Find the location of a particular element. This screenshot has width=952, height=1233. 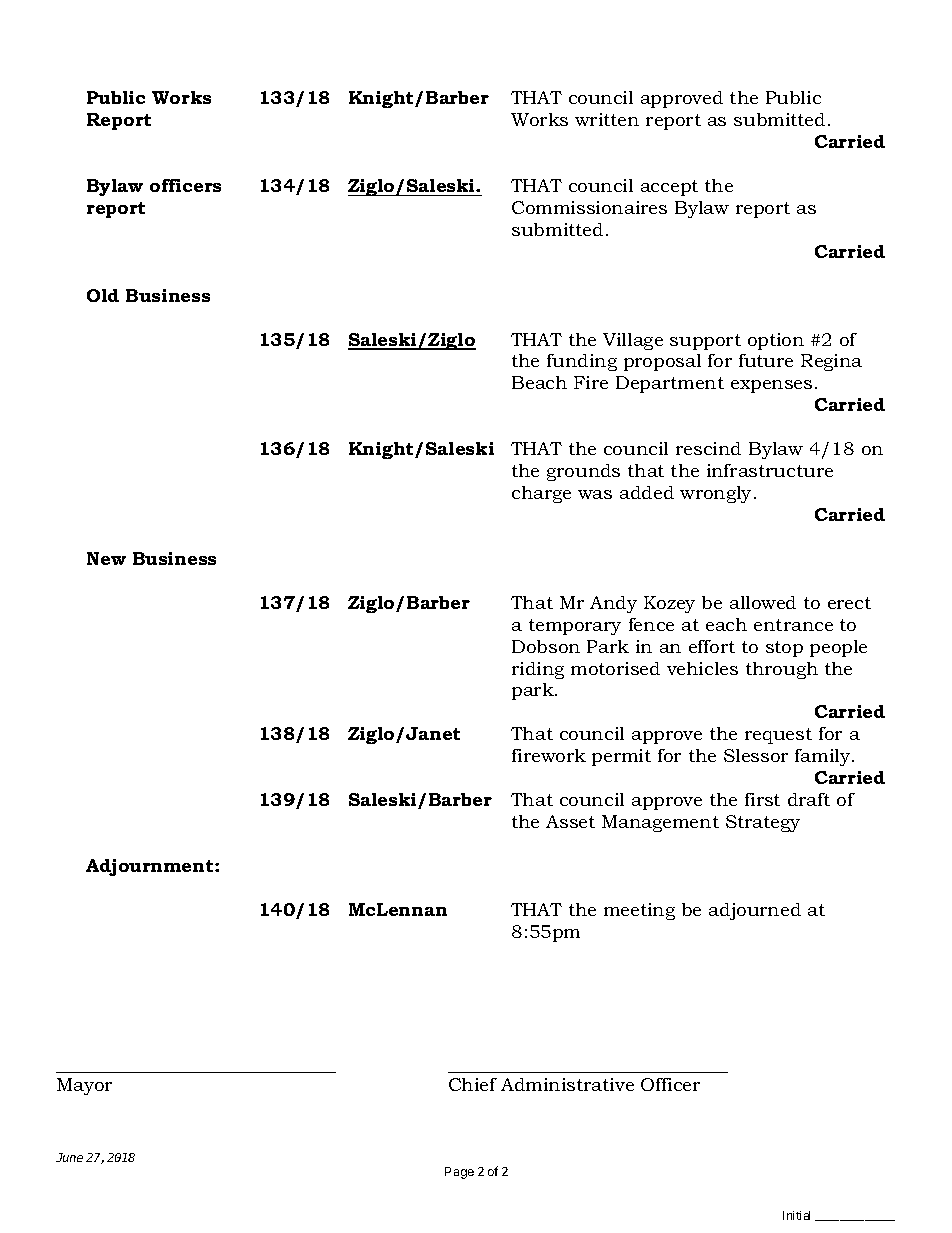

Old is located at coordinates (103, 295).
